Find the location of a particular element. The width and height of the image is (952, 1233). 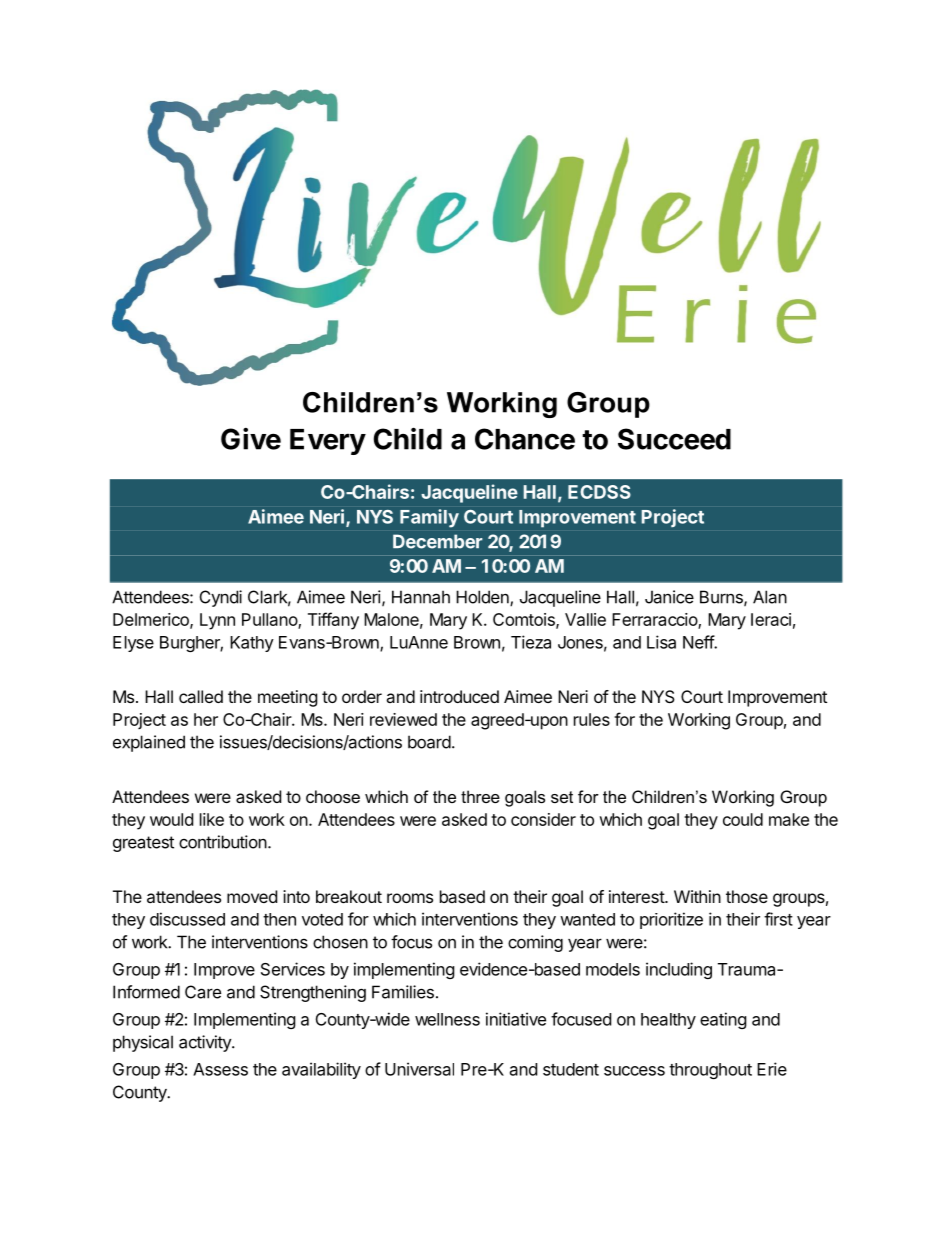

Succeed is located at coordinates (674, 439).
